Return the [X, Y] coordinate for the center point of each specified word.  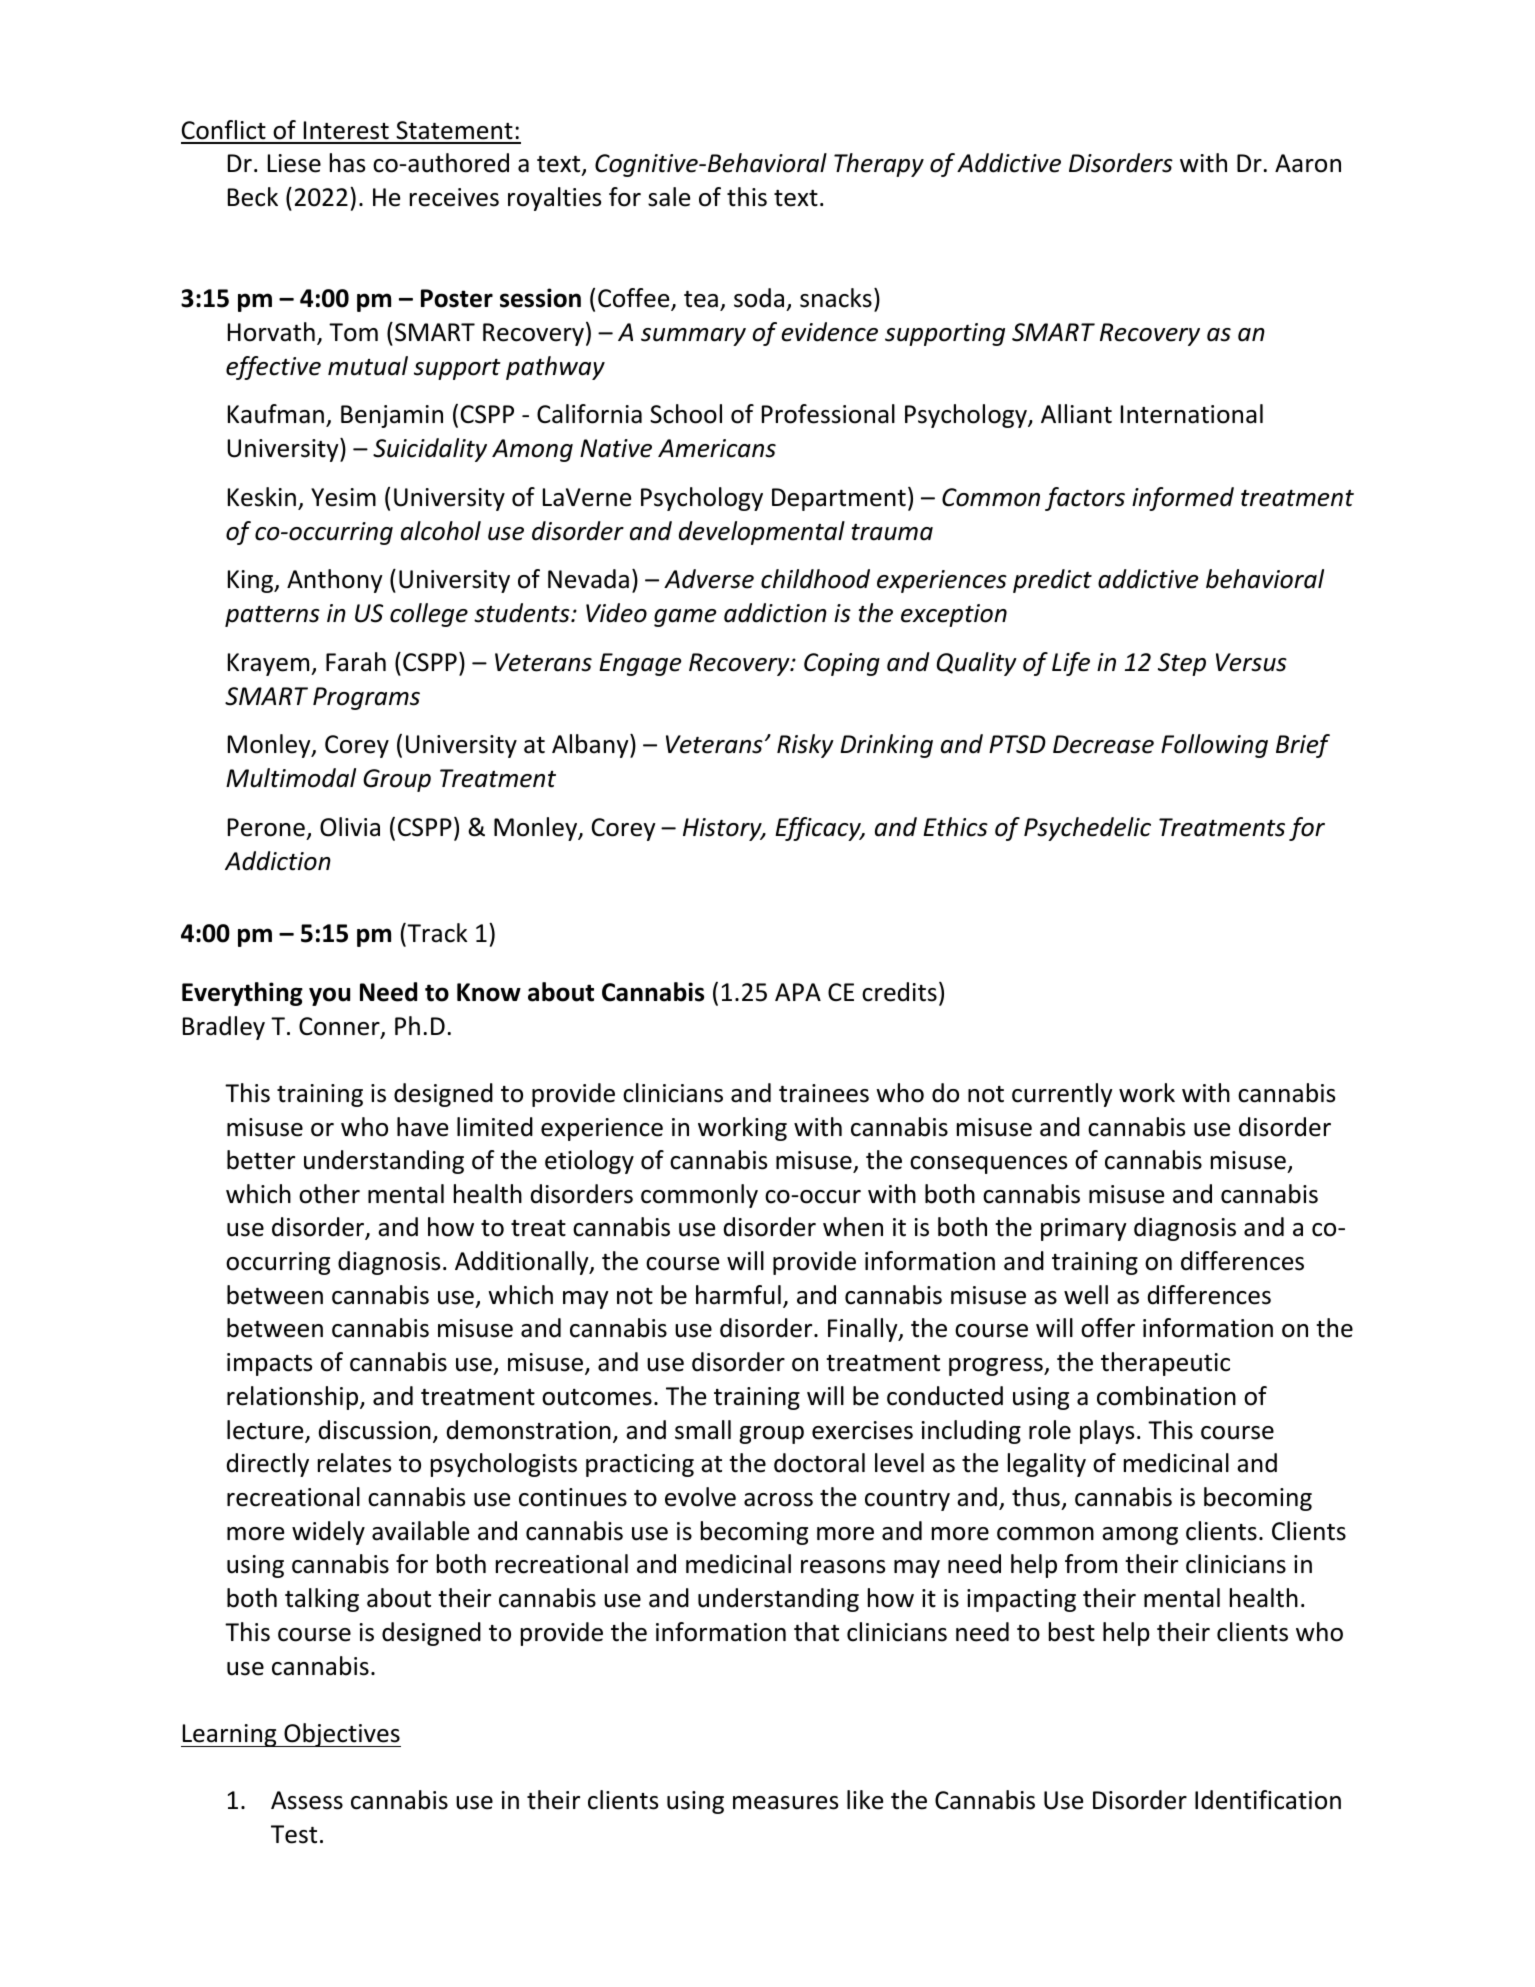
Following [1214, 746]
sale [669, 197]
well [1086, 1295]
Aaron [1308, 163]
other [329, 1194]
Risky [805, 746]
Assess [307, 1800]
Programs [366, 698]
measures [785, 1803]
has [347, 163]
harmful [738, 1295]
